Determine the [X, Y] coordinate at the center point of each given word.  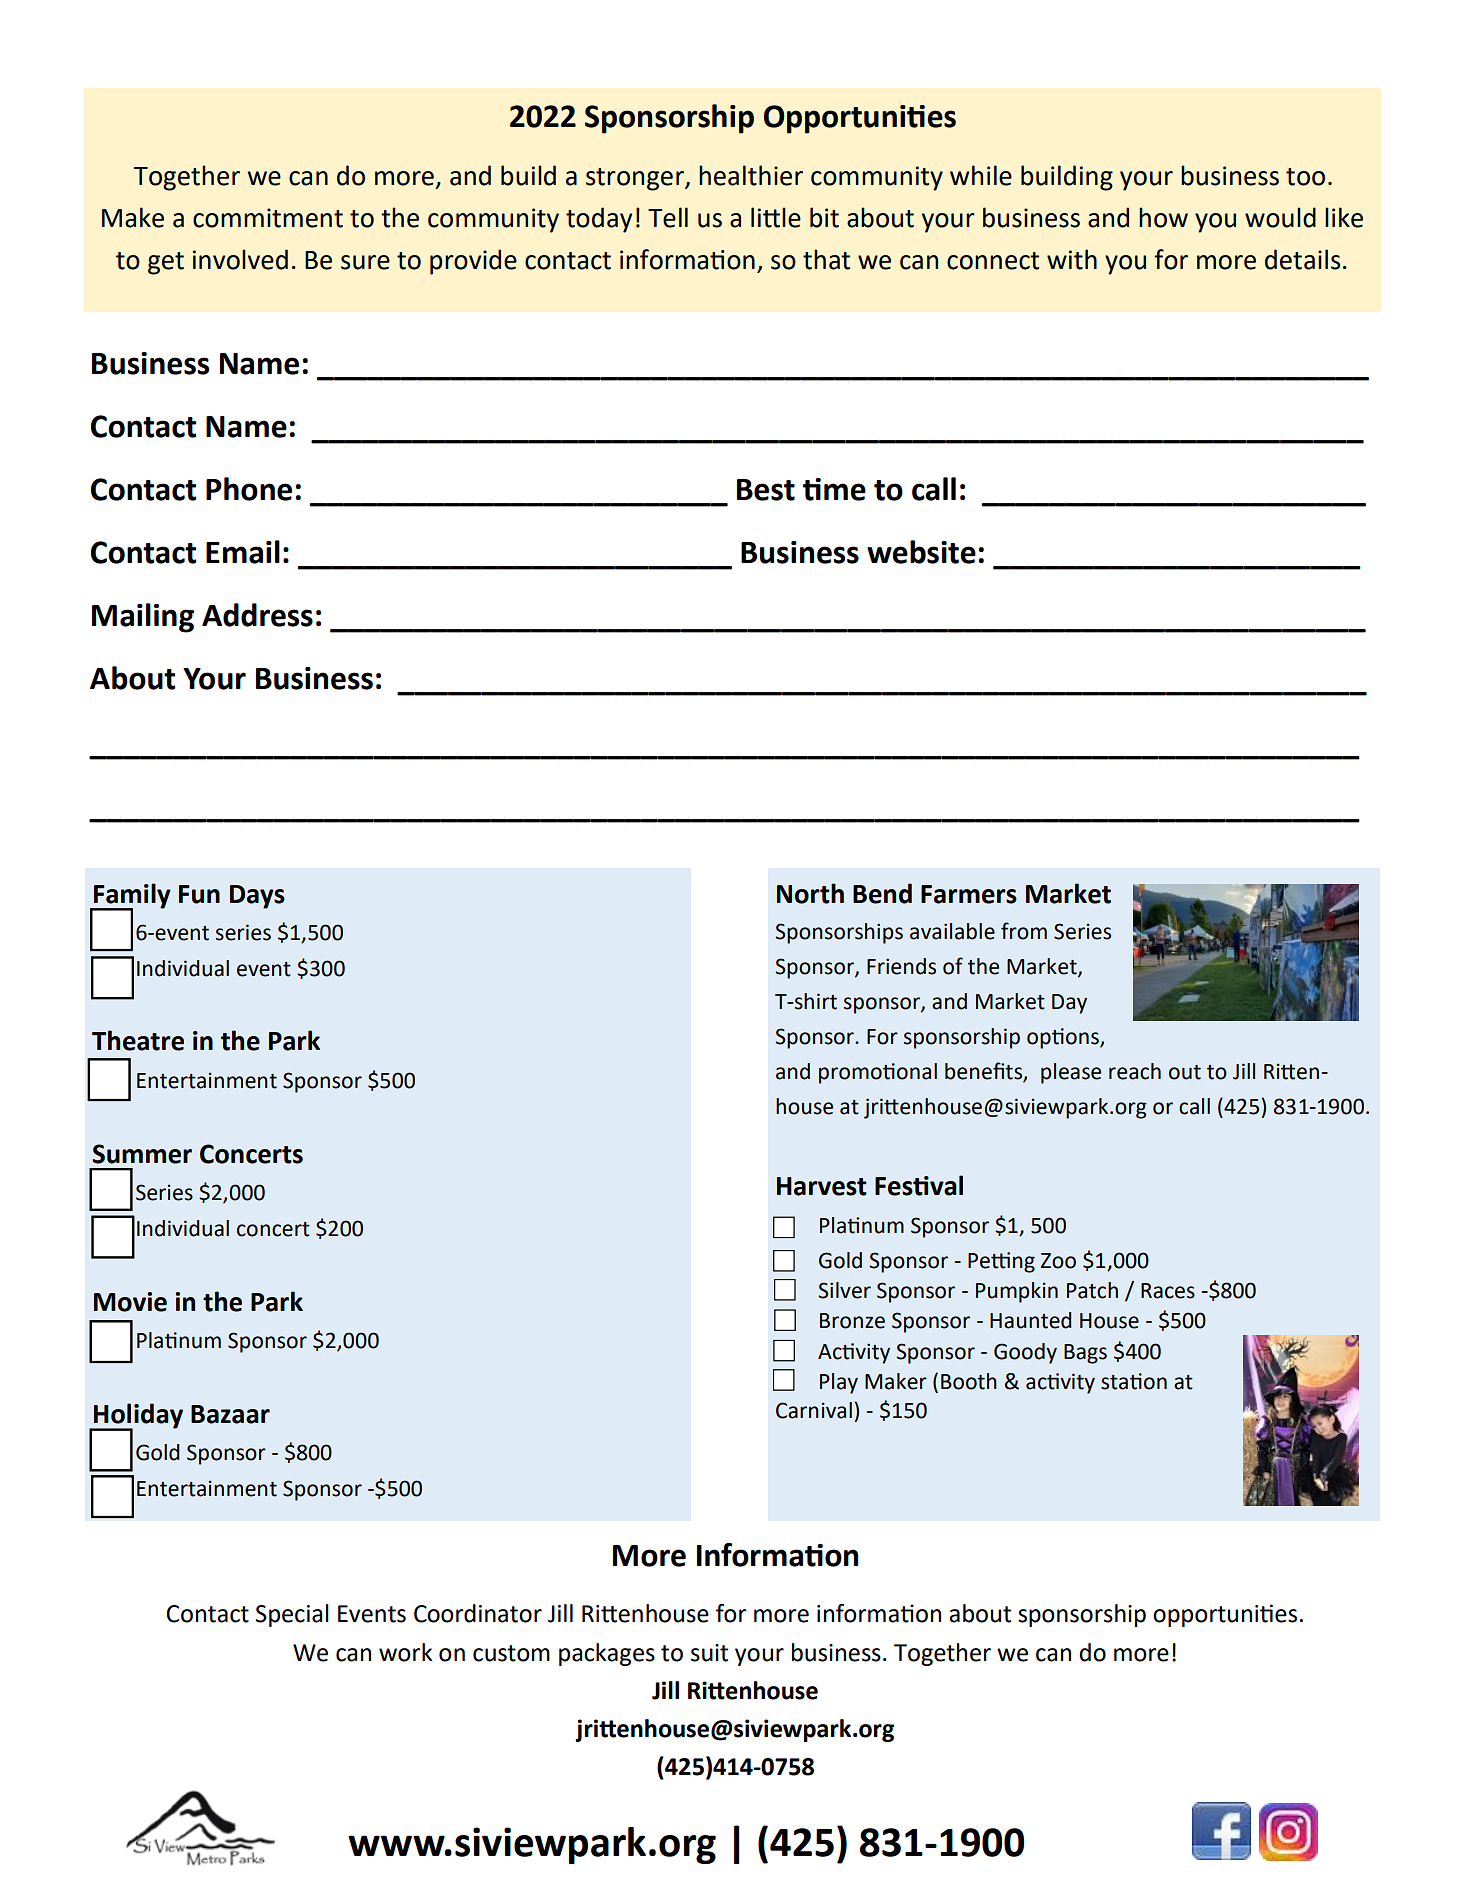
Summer [142, 1154]
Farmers [969, 894]
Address [257, 615]
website [921, 552]
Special [292, 1615]
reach [1135, 1071]
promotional [878, 1073]
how [1163, 217]
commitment [268, 218]
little [776, 217]
